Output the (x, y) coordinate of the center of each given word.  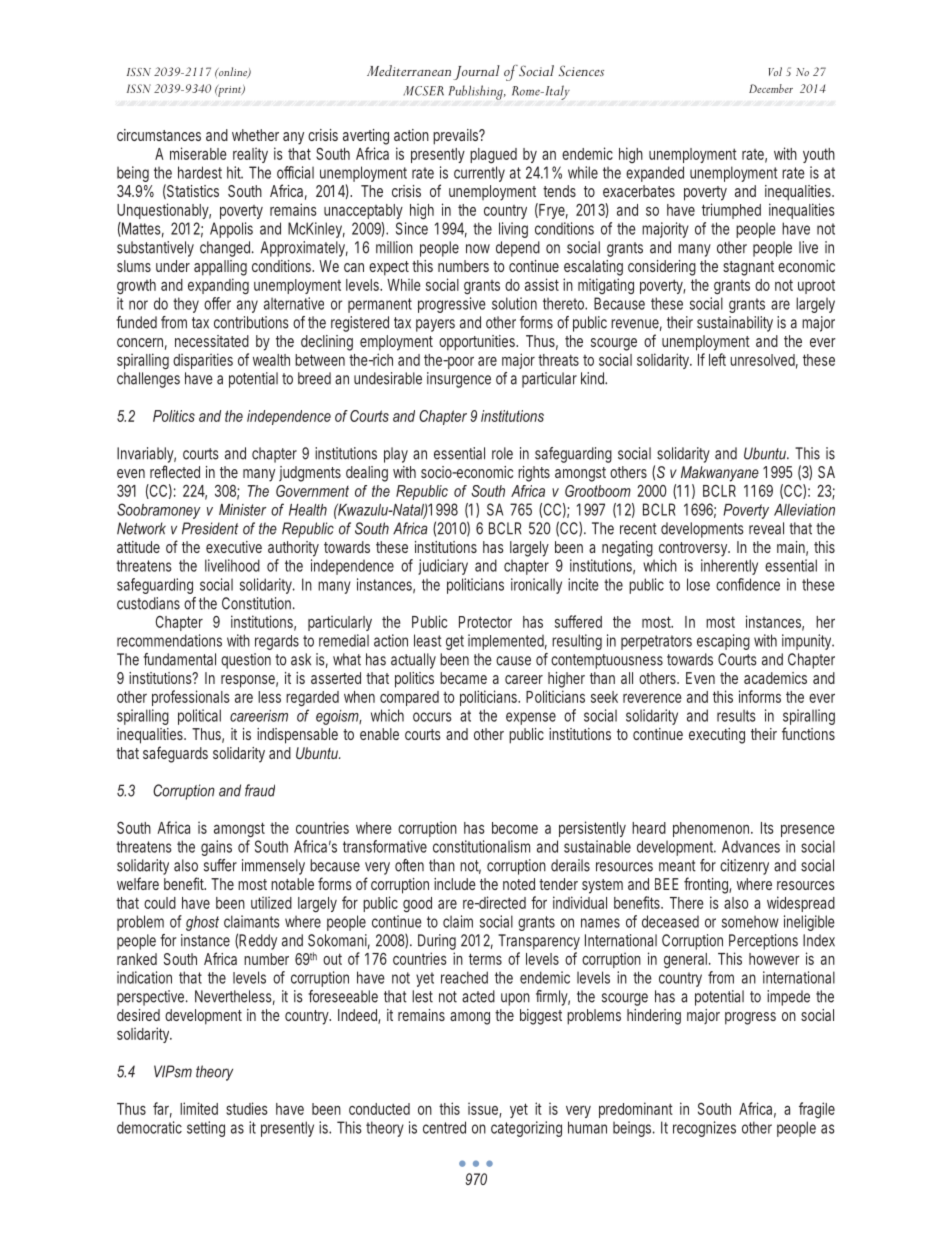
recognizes (704, 1129)
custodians (148, 603)
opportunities (478, 343)
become (515, 828)
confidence (748, 584)
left (717, 359)
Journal (476, 72)
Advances (751, 846)
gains (216, 848)
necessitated (212, 341)
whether (255, 135)
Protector (485, 622)
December (771, 88)
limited (199, 1108)
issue (485, 1109)
